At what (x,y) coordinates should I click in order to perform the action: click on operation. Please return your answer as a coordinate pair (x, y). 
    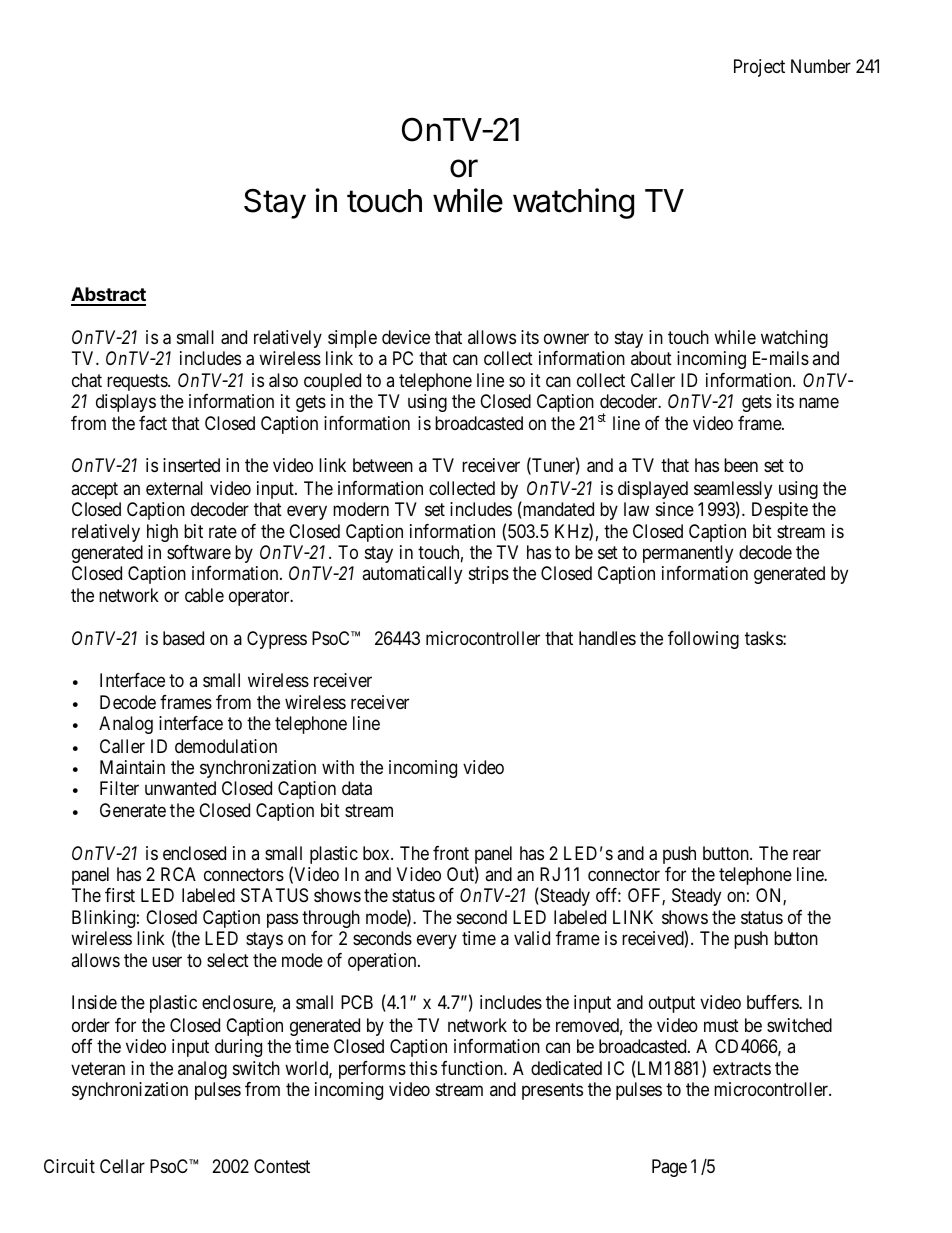
    Looking at the image, I should click on (383, 962).
